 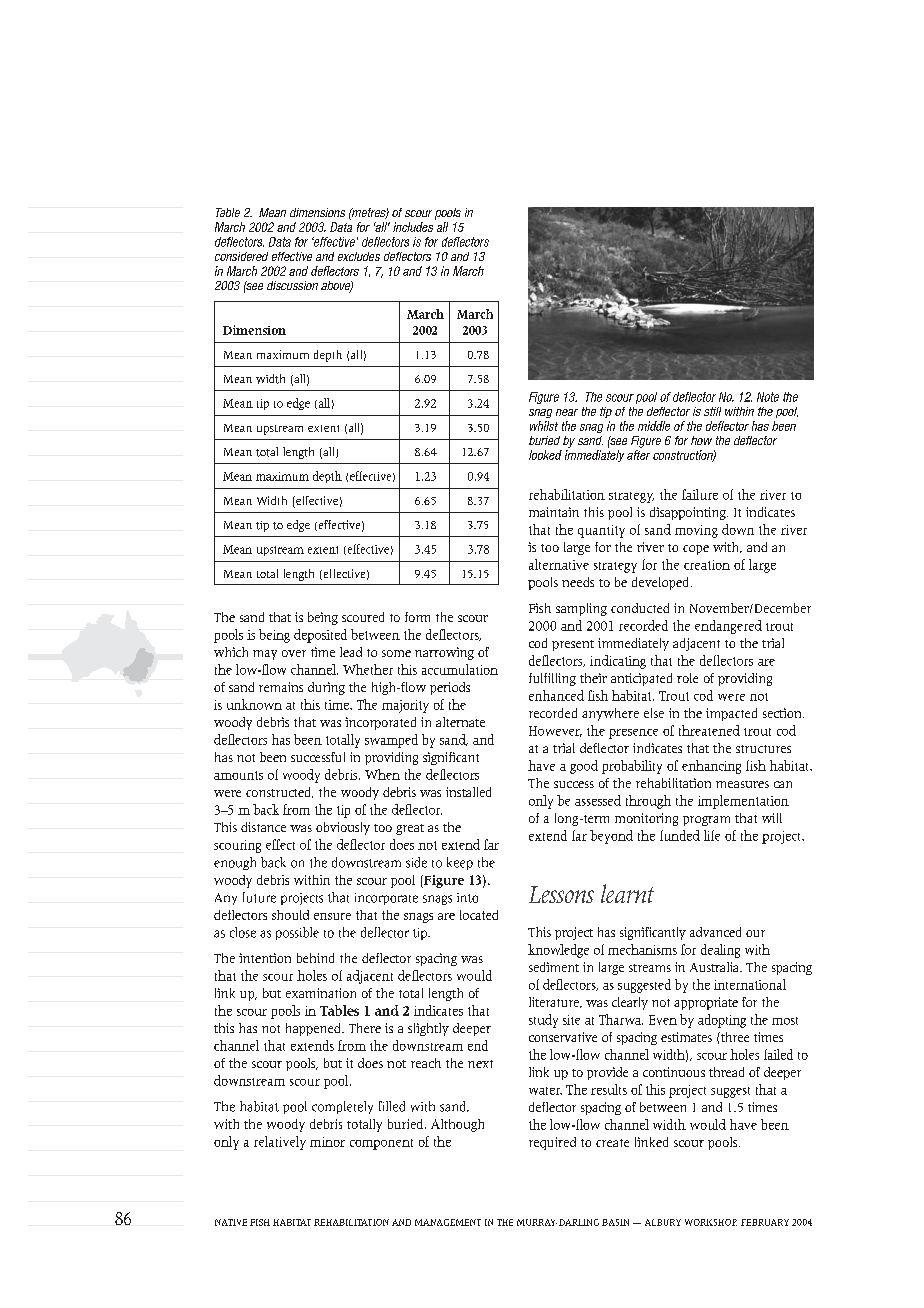 What do you see at coordinates (417, 617) in the page?
I see `form` at bounding box center [417, 617].
